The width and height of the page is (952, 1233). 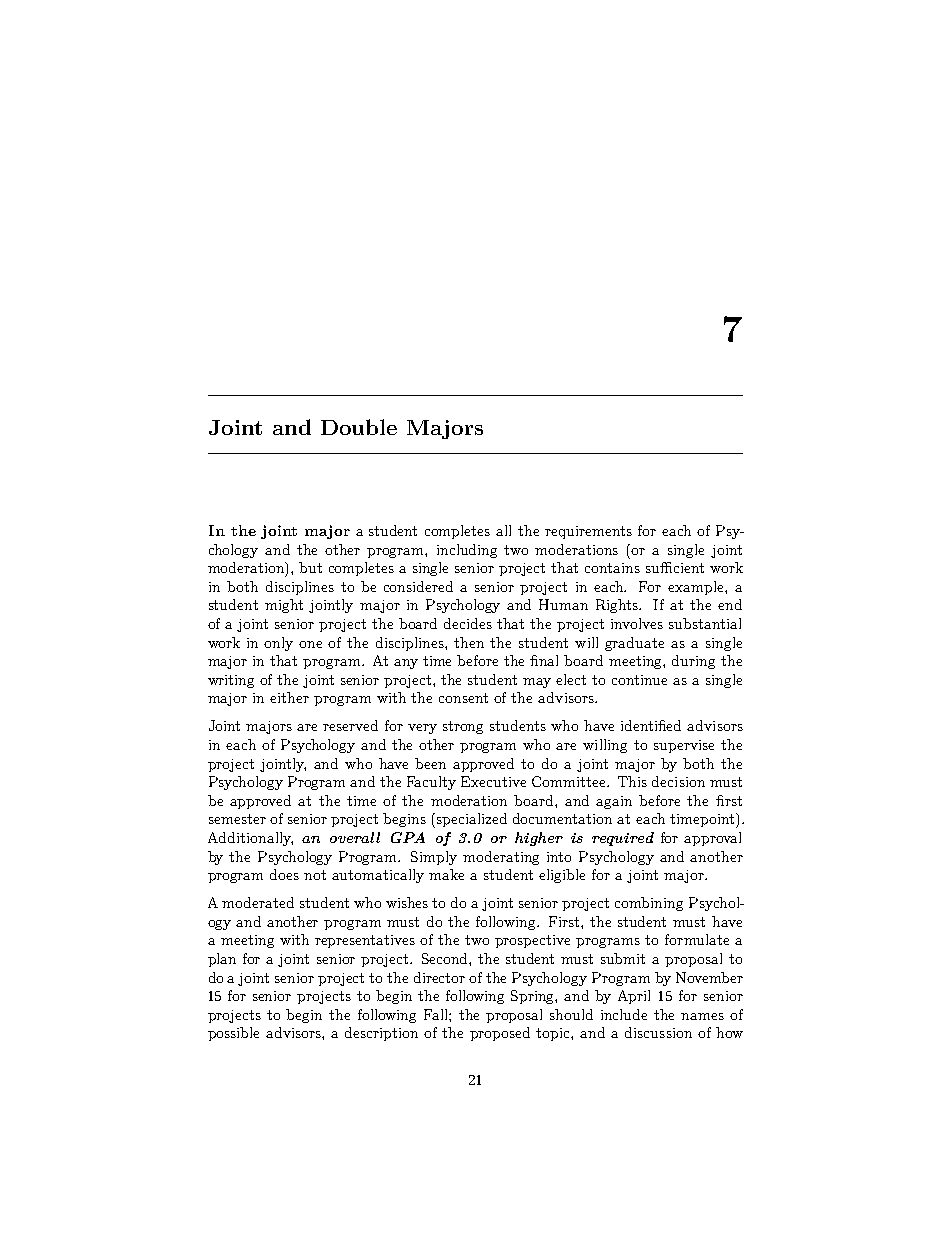 What do you see at coordinates (470, 820) in the page?
I see `specialized` at bounding box center [470, 820].
